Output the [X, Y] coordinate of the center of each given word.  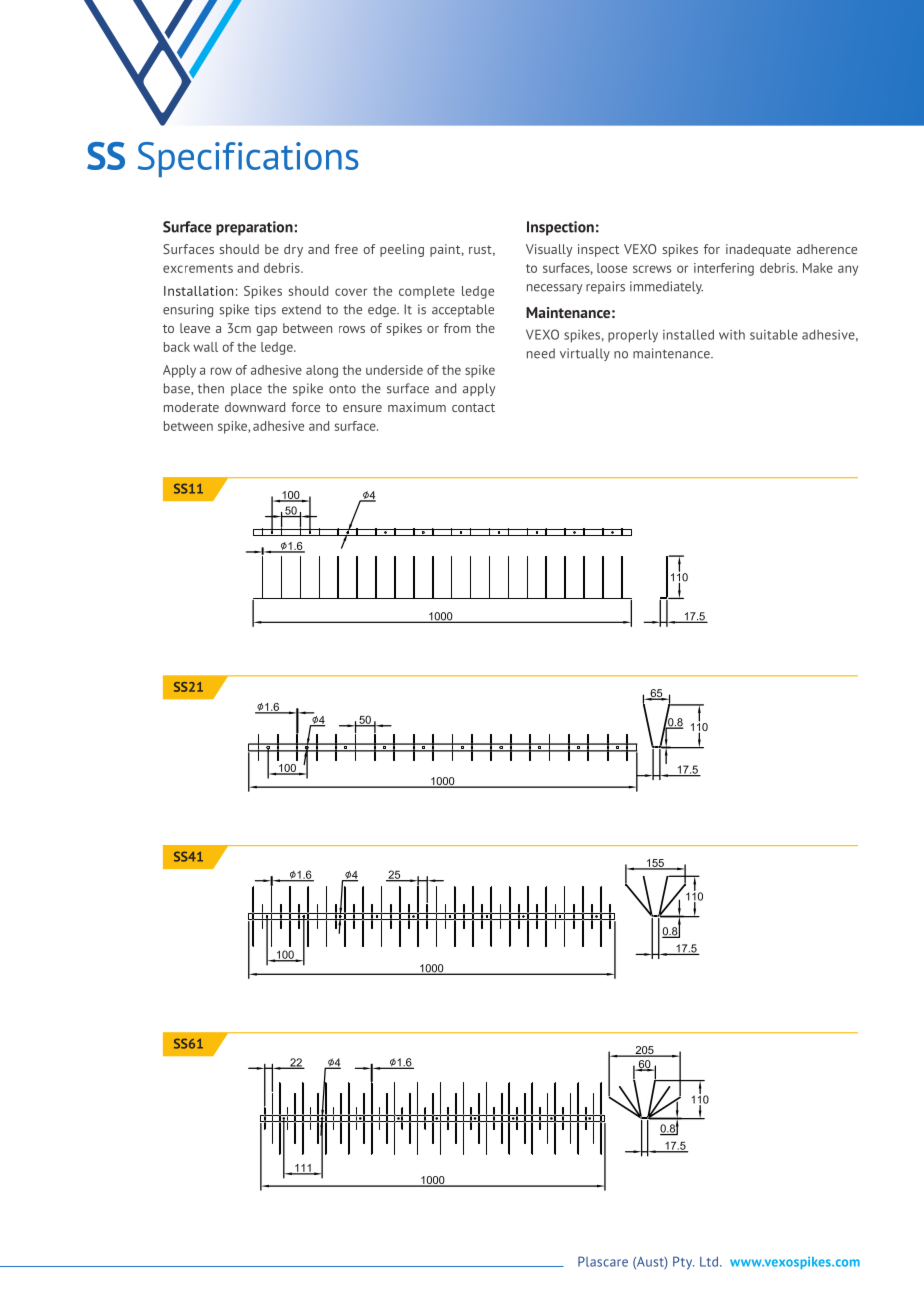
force [305, 407]
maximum [417, 407]
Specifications [248, 159]
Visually [549, 250]
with [732, 334]
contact [473, 407]
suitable [774, 334]
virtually [585, 354]
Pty [683, 1263]
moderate [191, 407]
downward [255, 407]
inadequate [758, 250]
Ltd [709, 1262]
